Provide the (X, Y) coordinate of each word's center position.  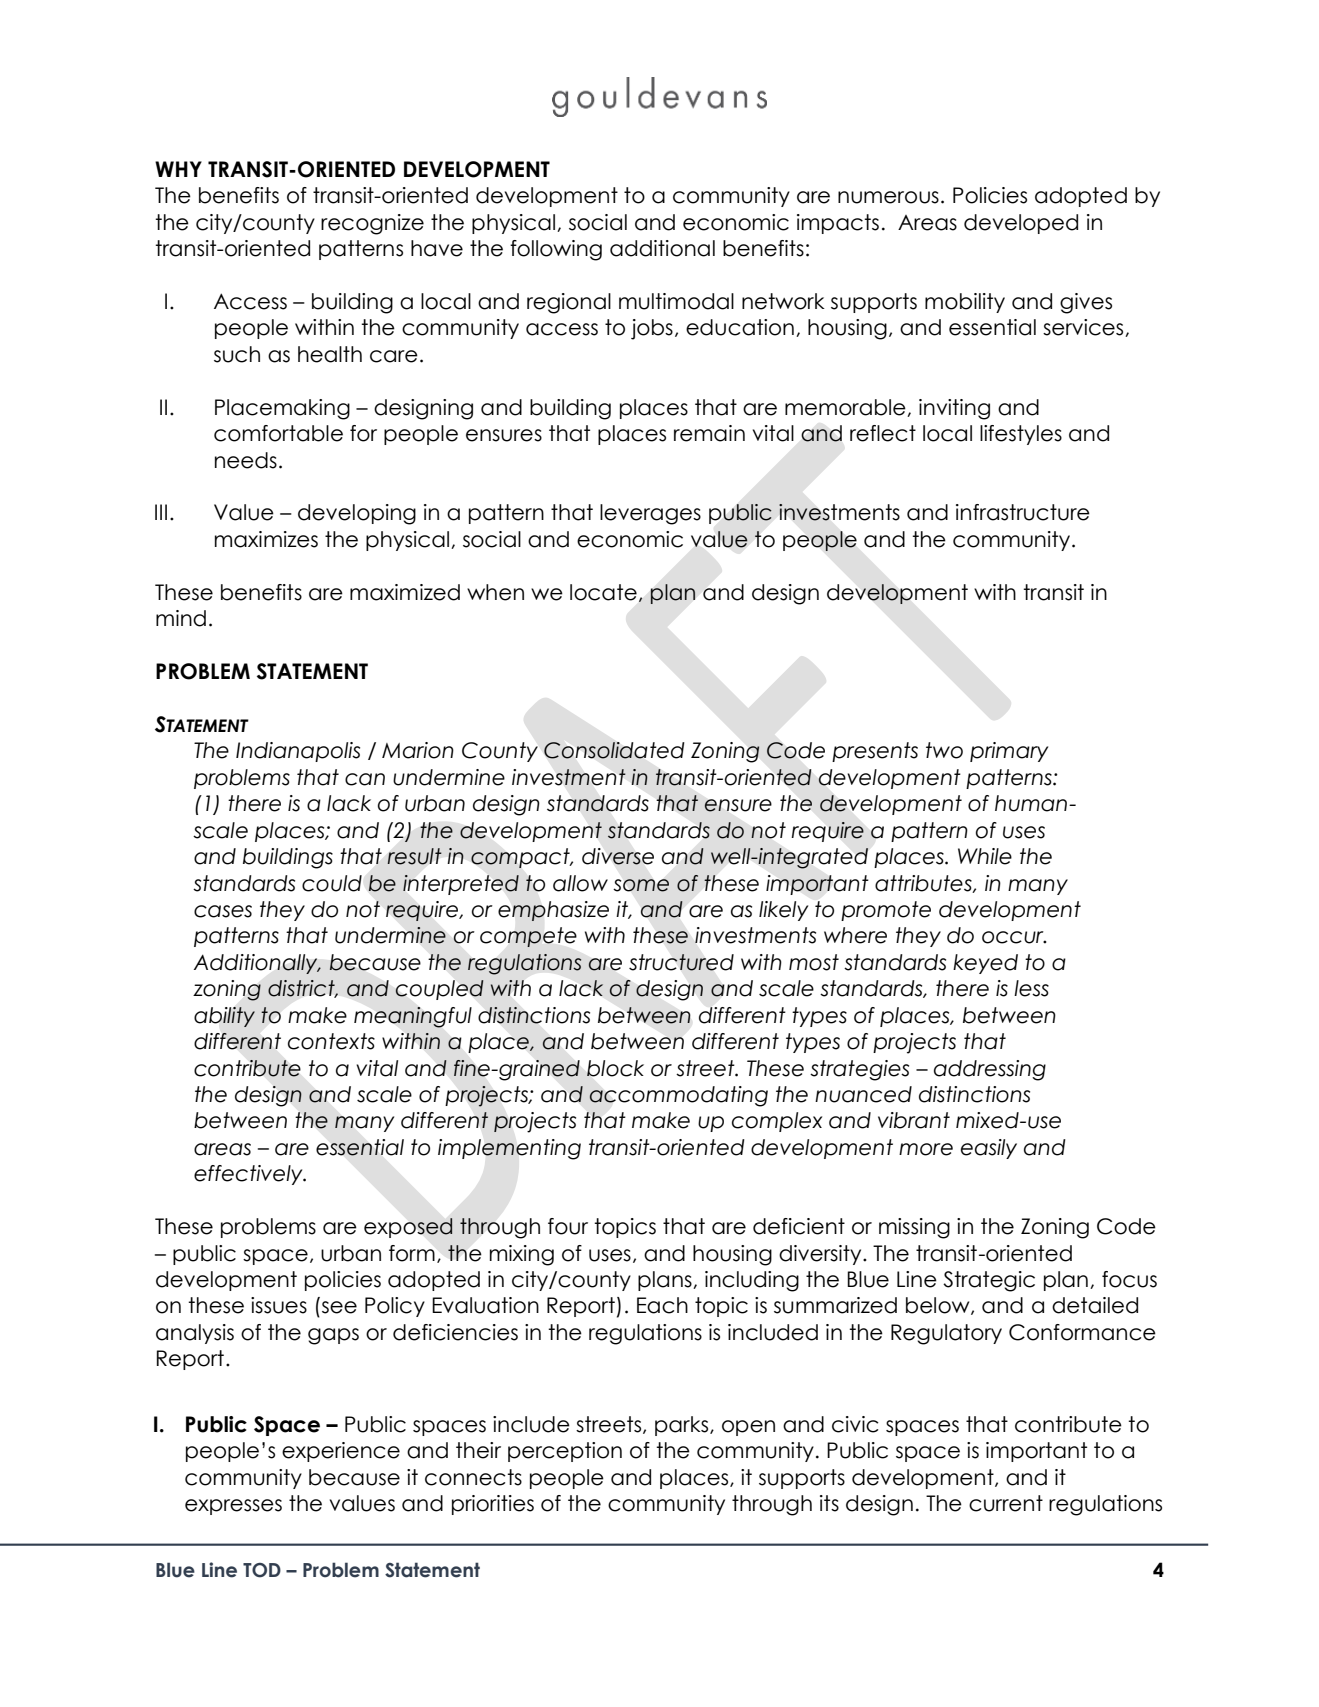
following (556, 250)
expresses (233, 1507)
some (641, 885)
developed (1021, 224)
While (985, 856)
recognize (372, 224)
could (332, 883)
